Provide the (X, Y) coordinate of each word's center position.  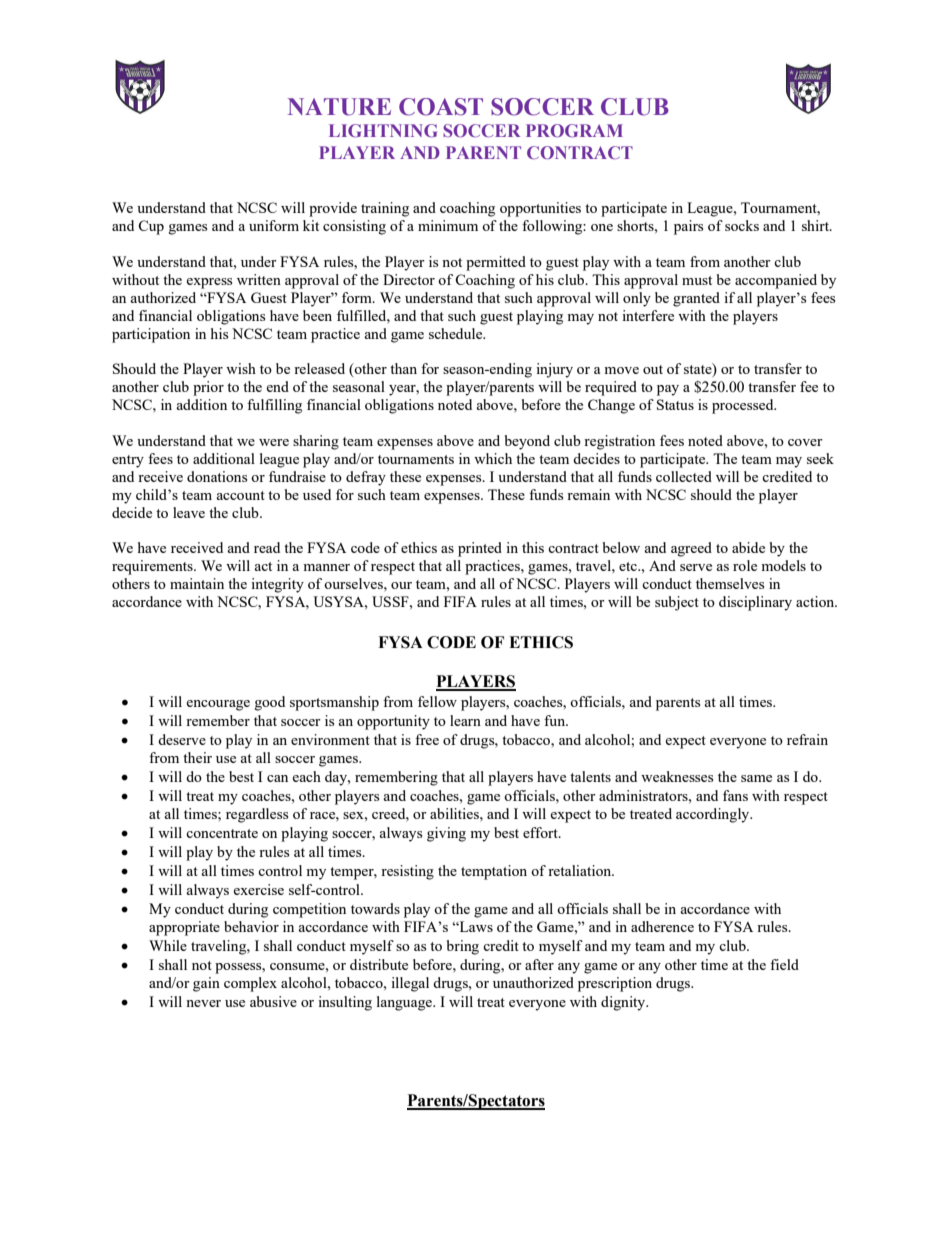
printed (480, 549)
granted (696, 299)
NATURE (339, 107)
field (784, 964)
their (197, 757)
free (427, 739)
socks (742, 225)
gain (206, 984)
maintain (197, 583)
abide (748, 547)
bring (463, 947)
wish (241, 368)
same (756, 778)
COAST (441, 107)
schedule (457, 333)
